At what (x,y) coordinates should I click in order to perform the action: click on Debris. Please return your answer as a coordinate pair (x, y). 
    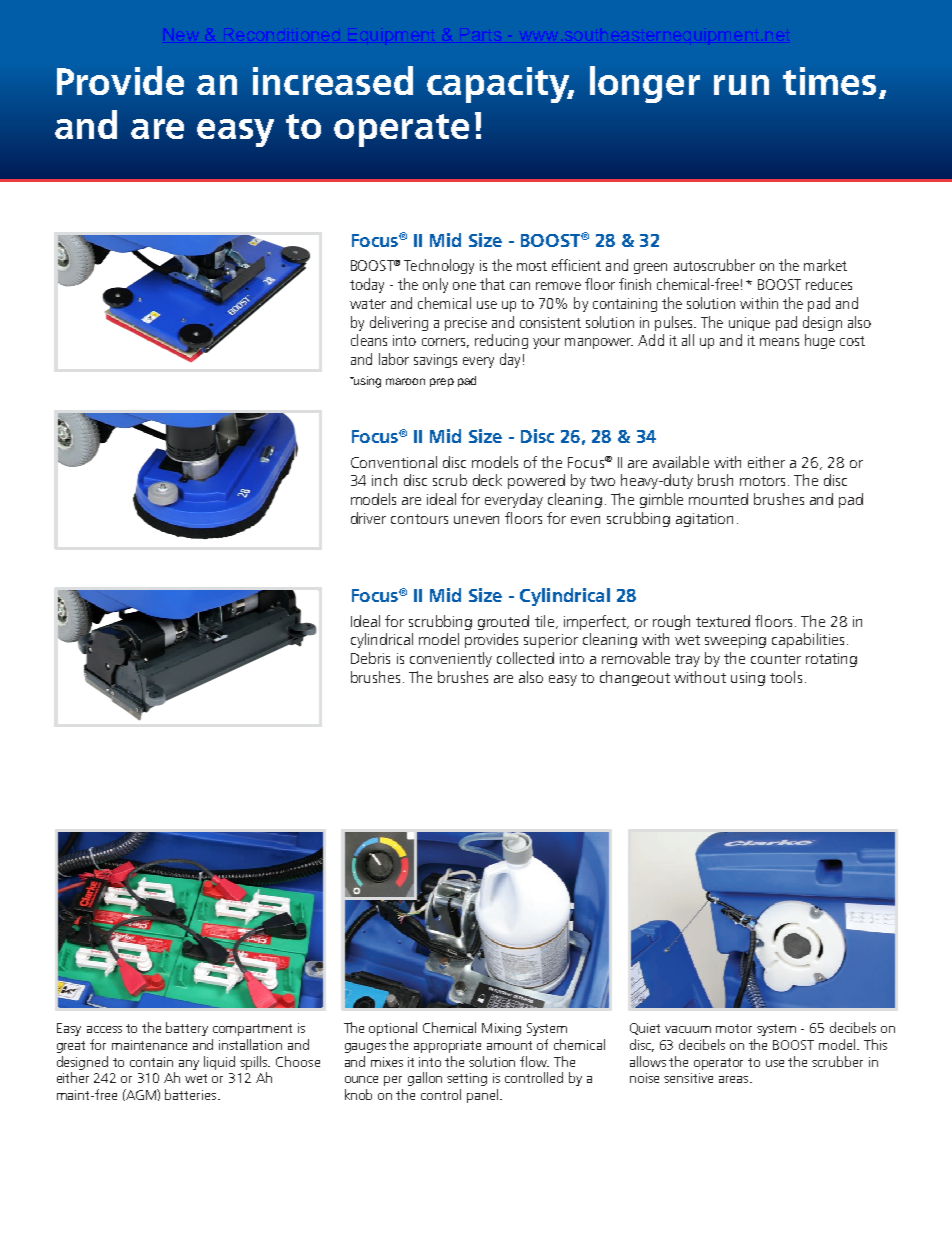
    Looking at the image, I should click on (370, 658).
